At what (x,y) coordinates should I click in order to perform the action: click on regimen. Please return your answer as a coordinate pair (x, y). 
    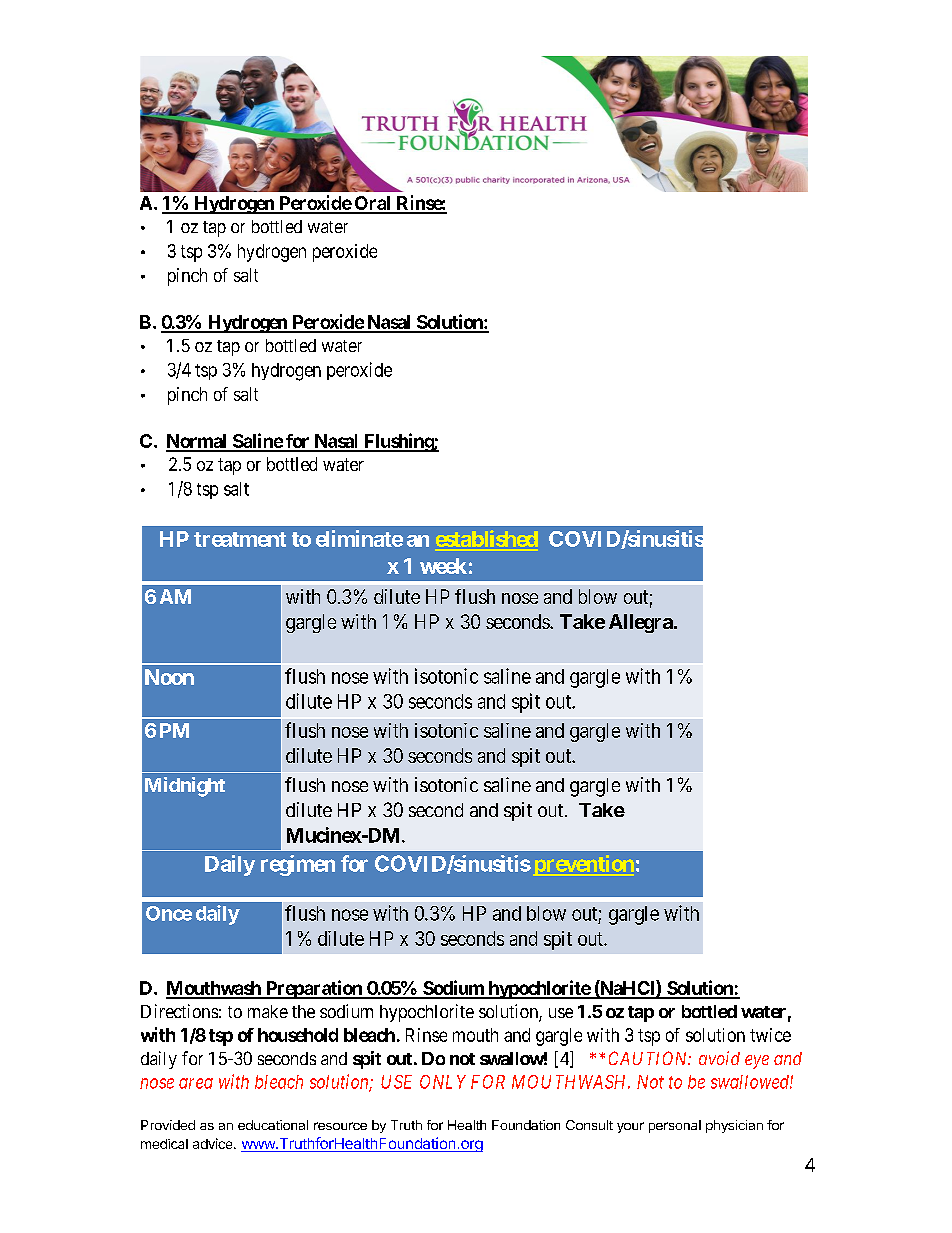
    Looking at the image, I should click on (298, 865).
